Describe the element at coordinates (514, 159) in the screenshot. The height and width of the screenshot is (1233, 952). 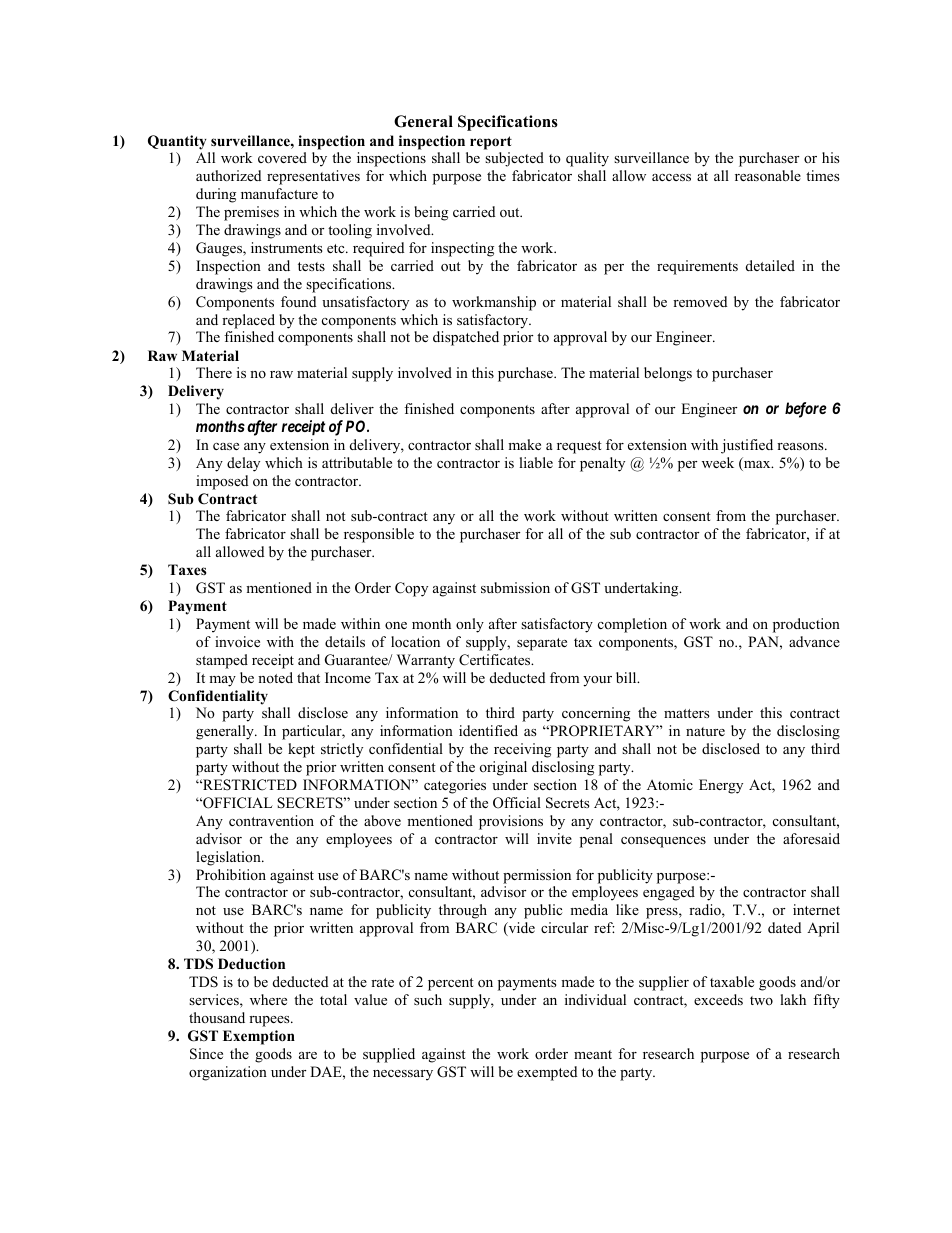
I see `subjected` at that location.
